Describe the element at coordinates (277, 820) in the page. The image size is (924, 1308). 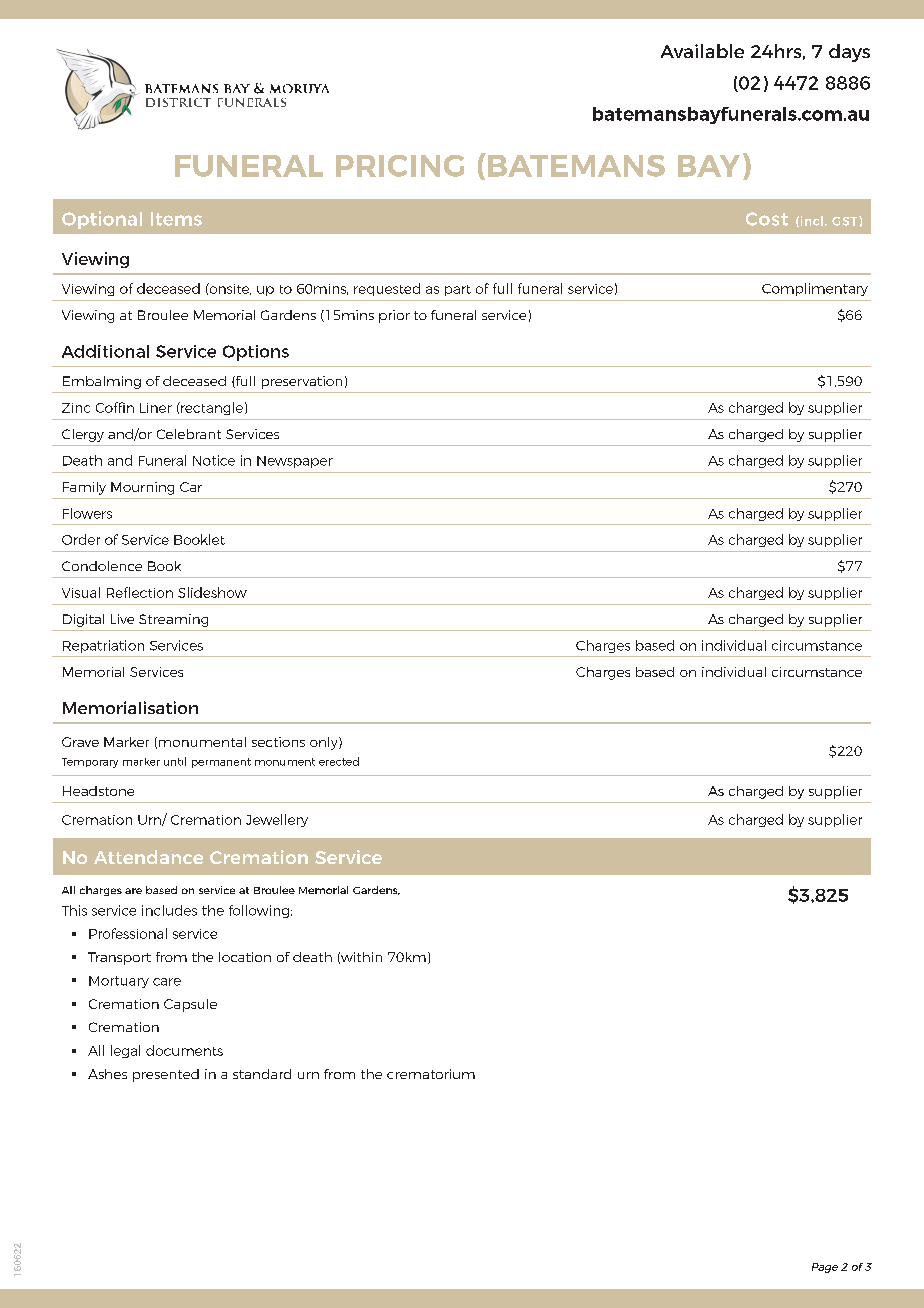
I see `Jewellery` at that location.
